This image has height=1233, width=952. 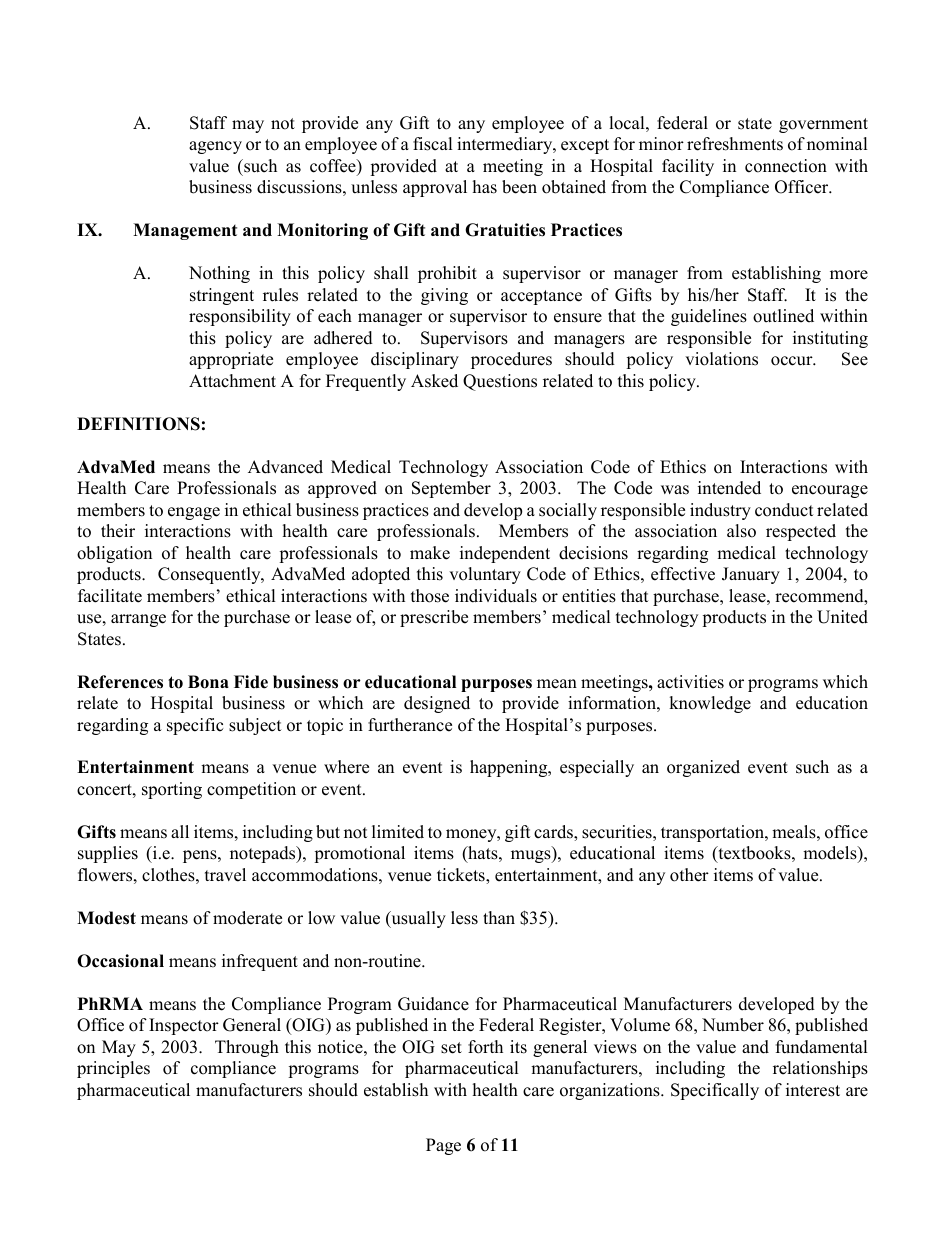 What do you see at coordinates (786, 166) in the image?
I see `connection` at bounding box center [786, 166].
